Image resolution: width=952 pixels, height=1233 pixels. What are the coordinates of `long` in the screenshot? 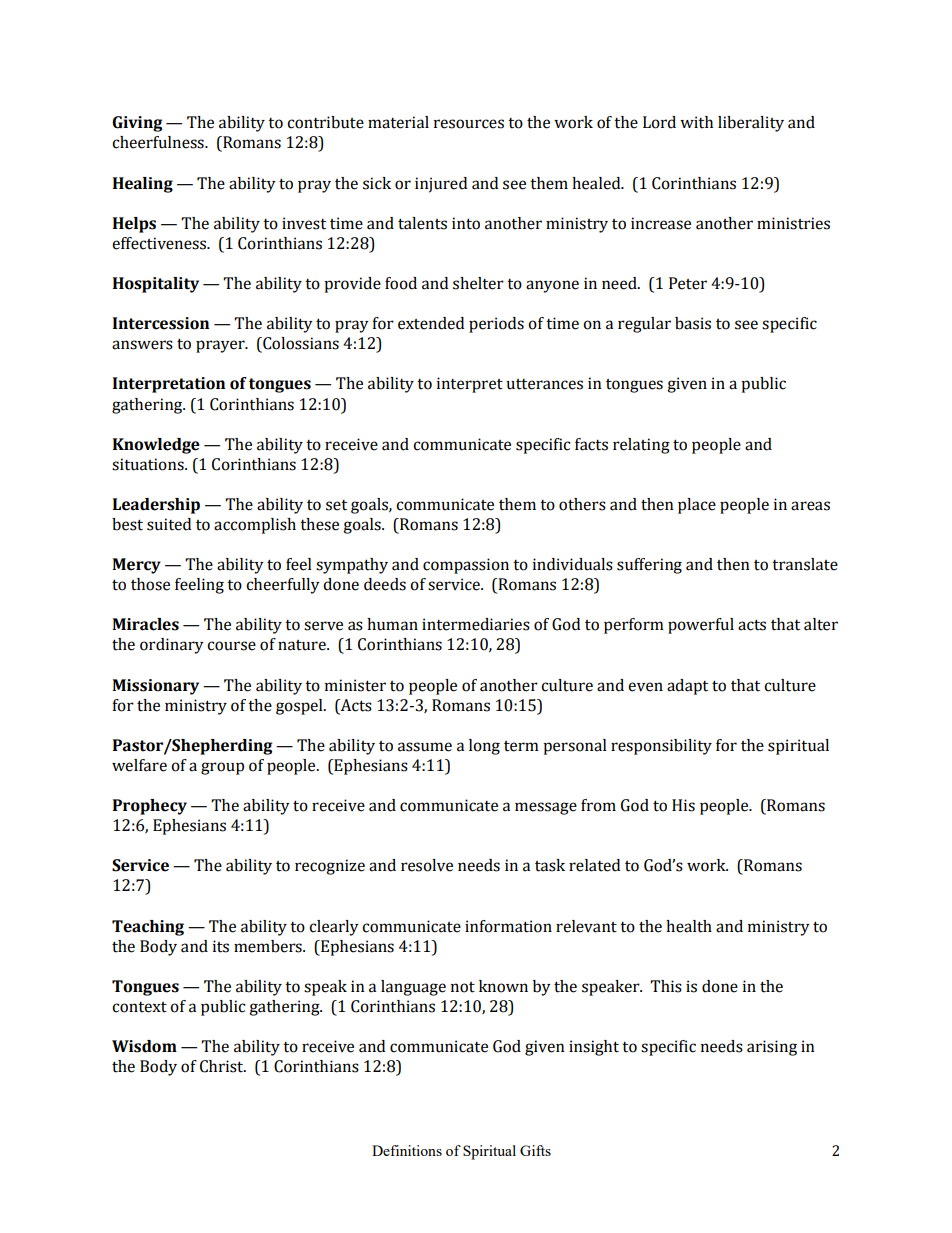 It's located at (484, 747).
